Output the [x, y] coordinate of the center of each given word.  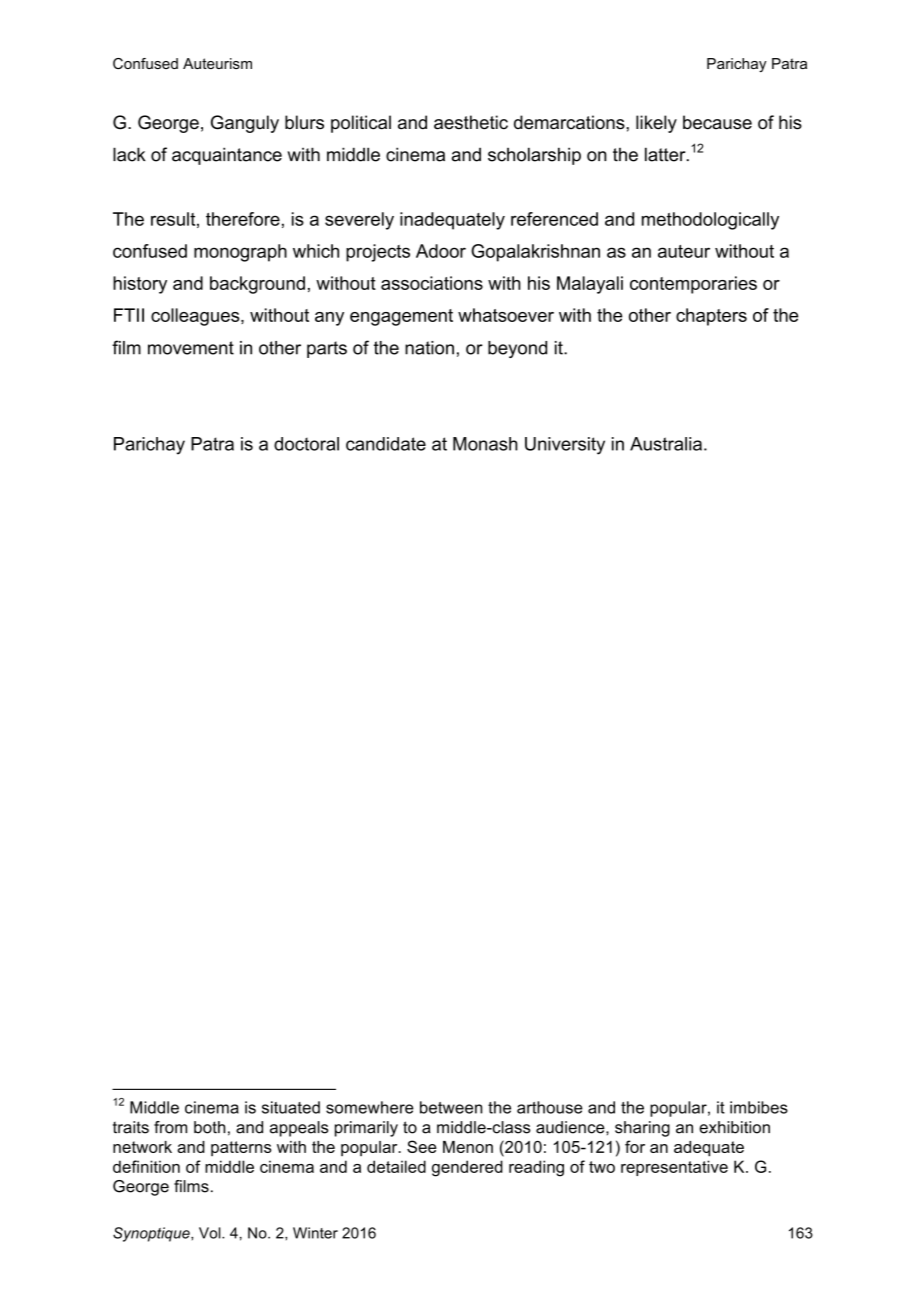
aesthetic [471, 122]
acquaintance [227, 156]
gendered [467, 1168]
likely [656, 124]
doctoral [306, 444]
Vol [211, 1233]
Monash [485, 444]
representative [674, 1168]
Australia [666, 444]
